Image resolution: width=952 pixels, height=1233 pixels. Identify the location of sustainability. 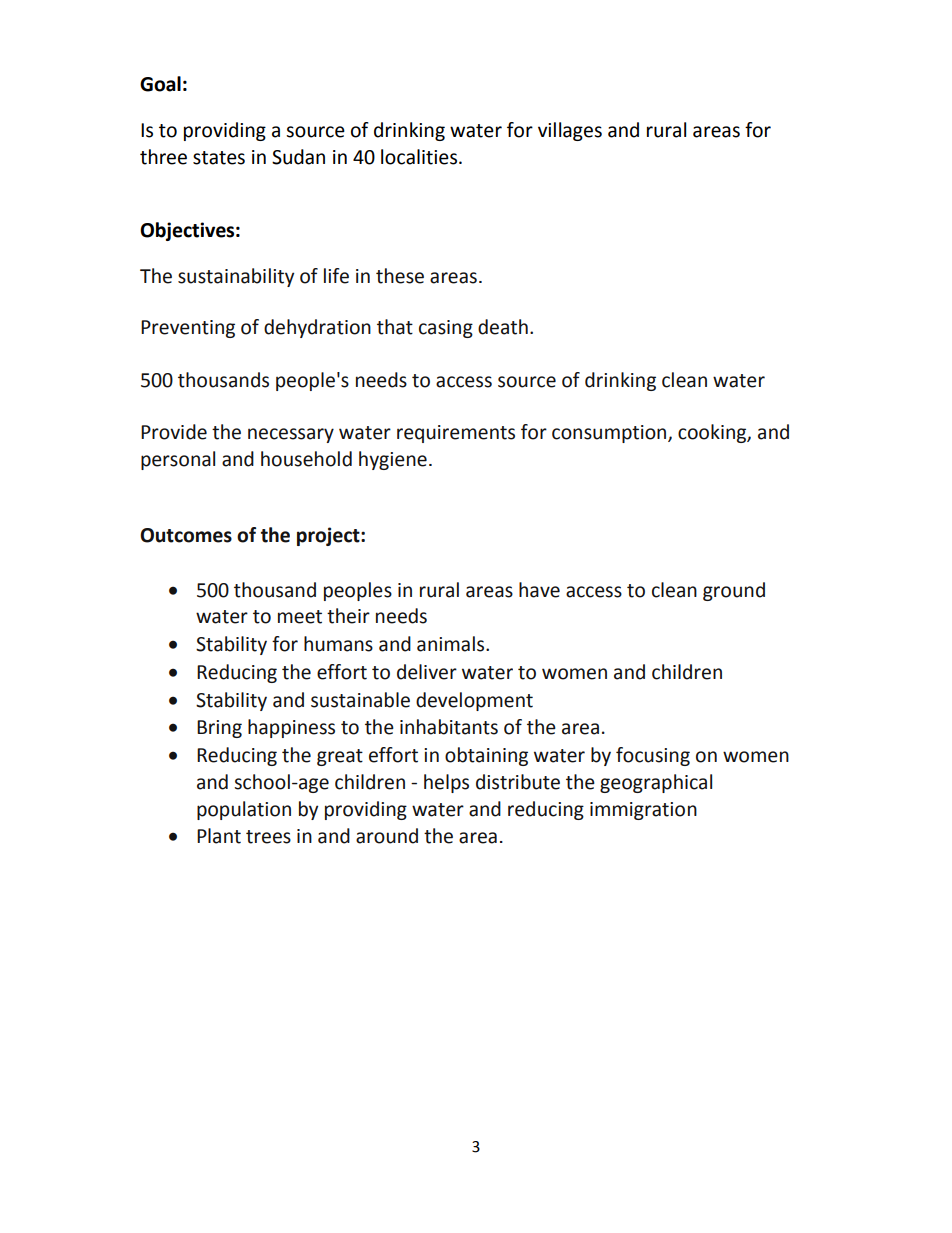
(236, 277).
